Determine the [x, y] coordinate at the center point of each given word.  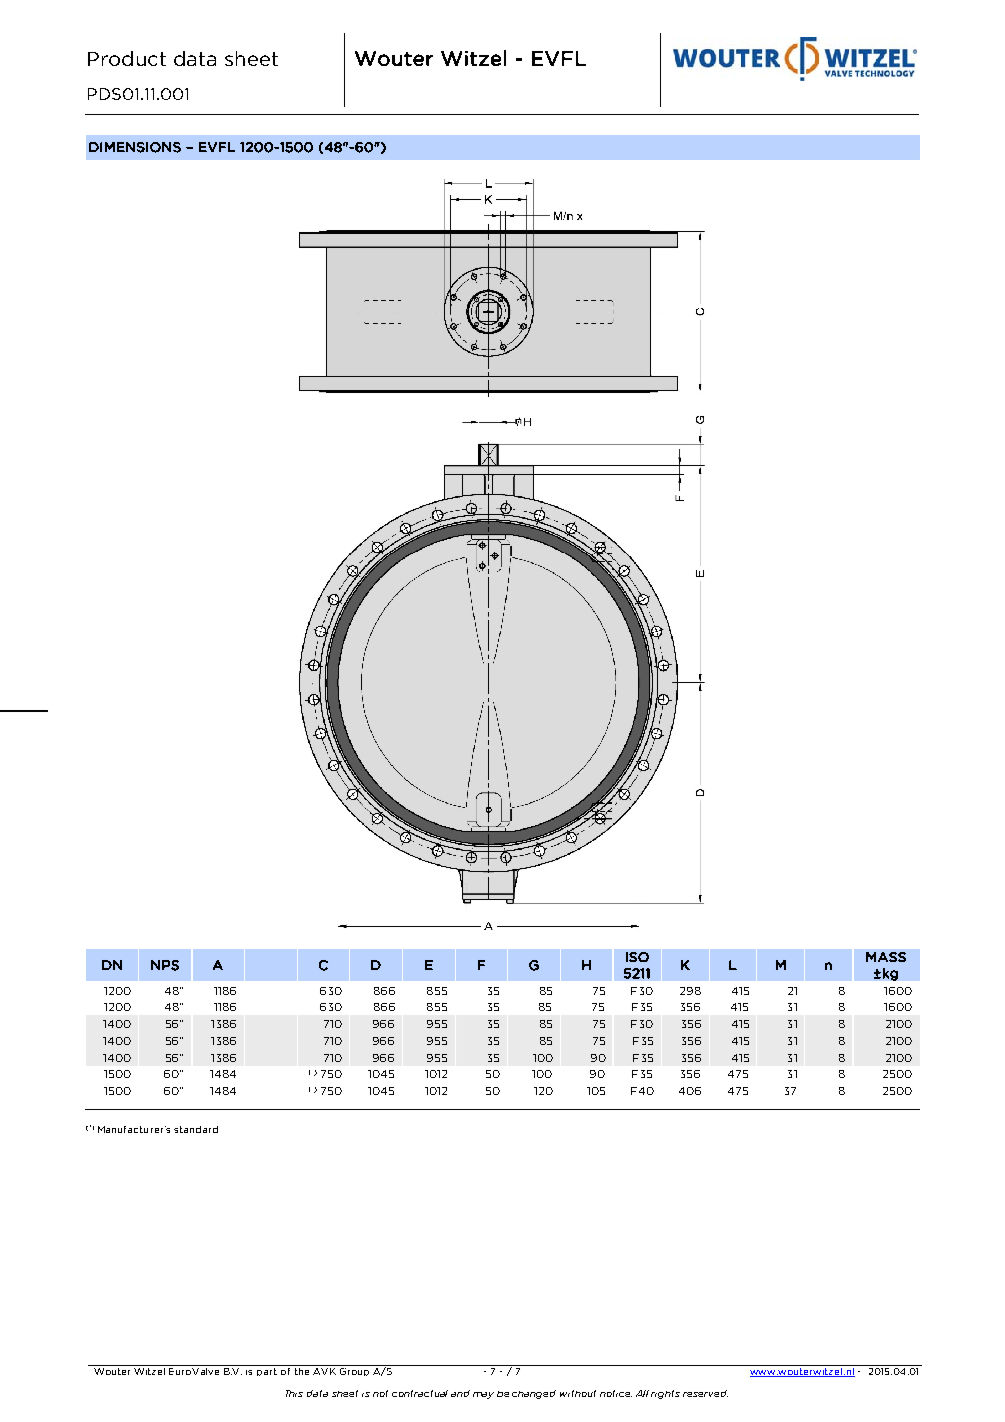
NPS [165, 965]
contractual [420, 1393]
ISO [637, 957]
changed [534, 1394]
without [578, 1393]
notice [616, 1393]
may [483, 1395]
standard [196, 1129]
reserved [705, 1393]
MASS [886, 957]
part [267, 1372]
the [302, 1370]
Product [127, 58]
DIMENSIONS [135, 147]
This [294, 1393]
